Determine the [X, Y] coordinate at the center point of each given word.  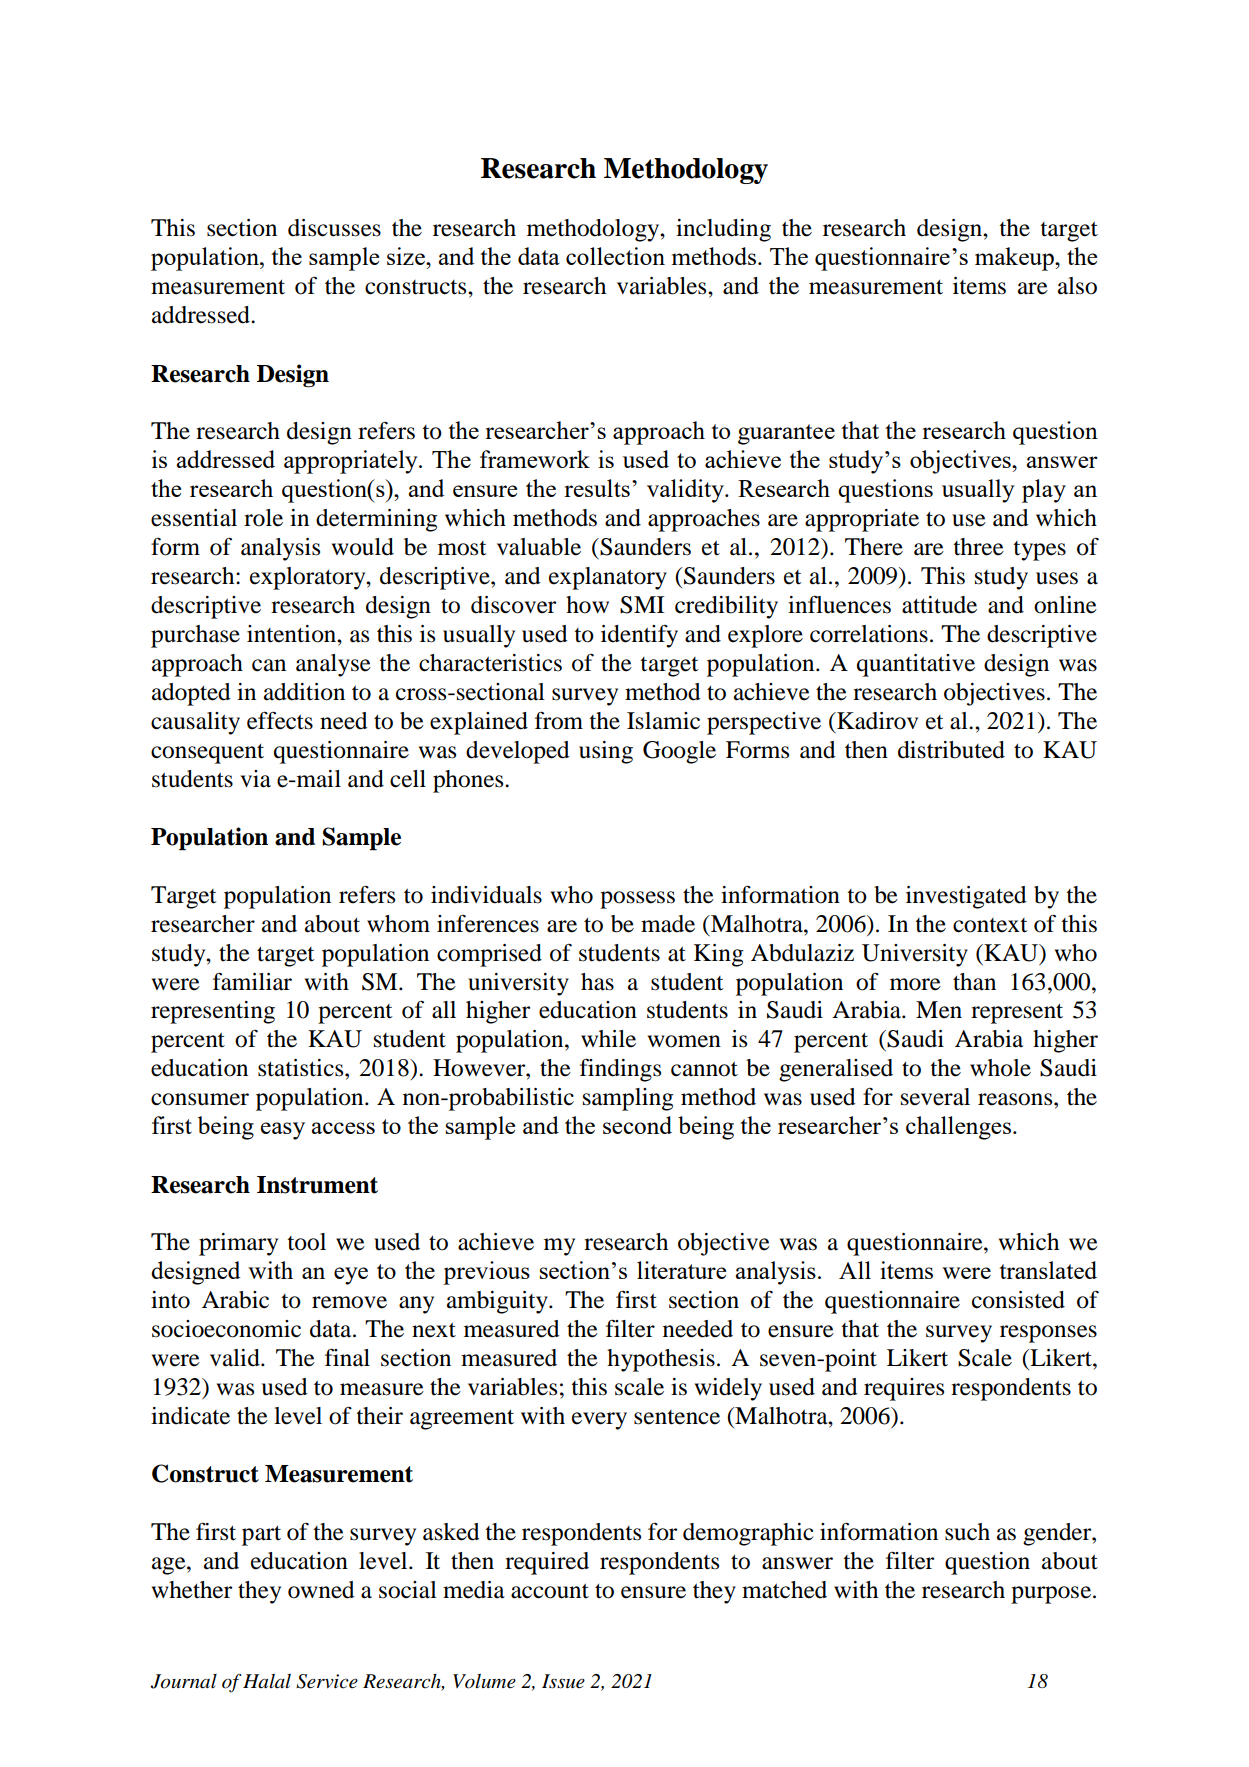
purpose [1052, 1595]
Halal [267, 1681]
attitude [939, 605]
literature [681, 1270]
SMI [642, 605]
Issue [563, 1681]
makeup [1015, 259]
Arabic [235, 1300]
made [668, 924]
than [974, 982]
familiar [252, 981]
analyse [333, 665]
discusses [334, 228]
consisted [1018, 1300]
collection [615, 256]
